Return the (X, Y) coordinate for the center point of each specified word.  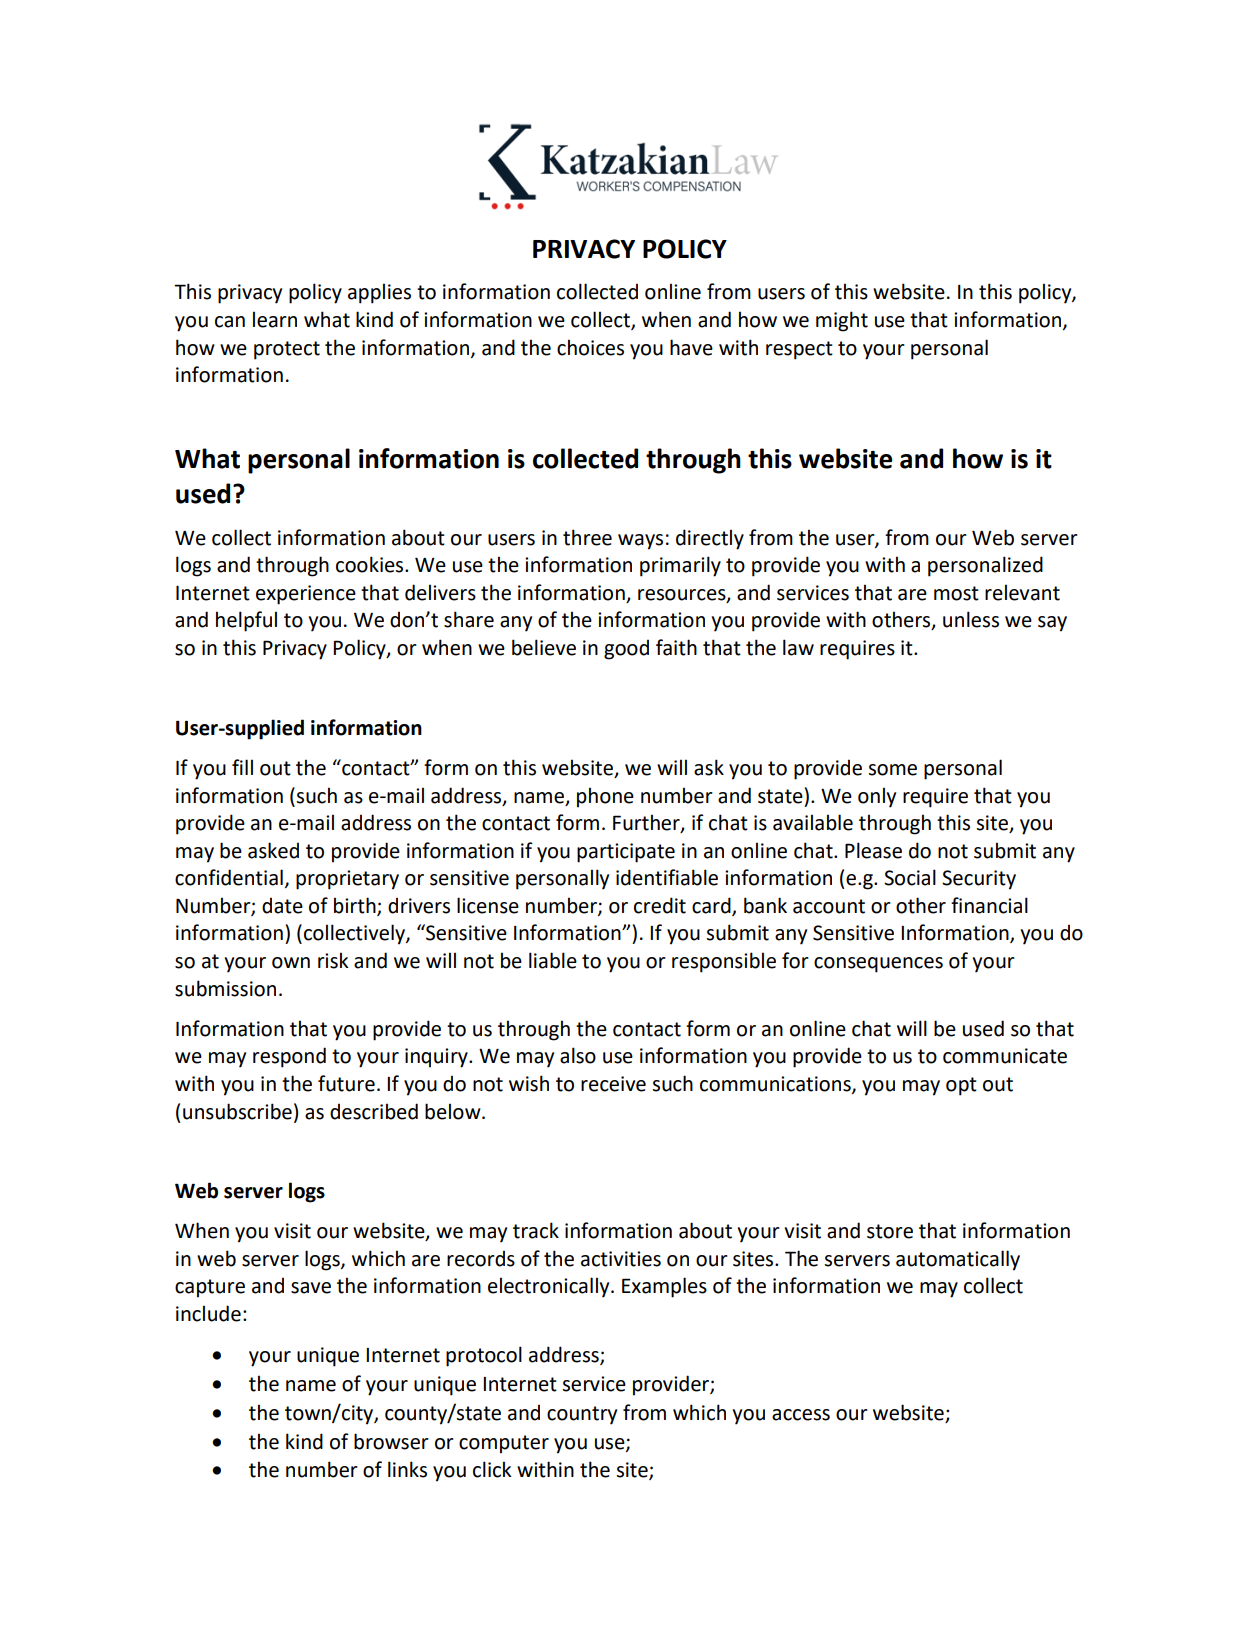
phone (605, 797)
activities (621, 1259)
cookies (371, 564)
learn (275, 319)
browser (391, 1441)
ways (640, 542)
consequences (878, 965)
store (890, 1231)
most (956, 593)
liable (553, 960)
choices (590, 347)
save (311, 1288)
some (892, 770)
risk (333, 960)
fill (242, 767)
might (842, 321)
